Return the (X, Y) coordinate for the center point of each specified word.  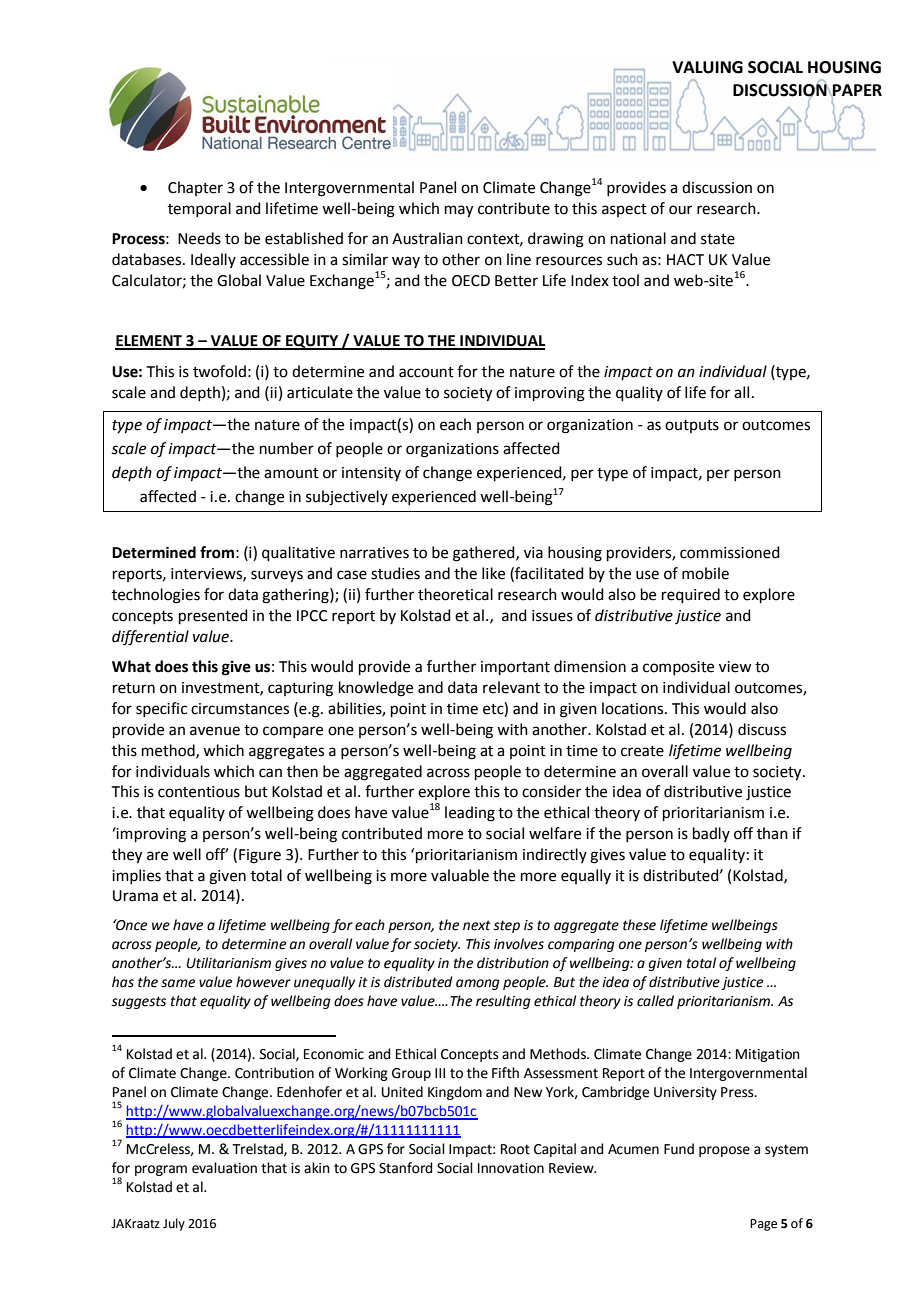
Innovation (511, 1168)
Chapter (195, 188)
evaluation (224, 1168)
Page (763, 1225)
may (459, 211)
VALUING (707, 67)
